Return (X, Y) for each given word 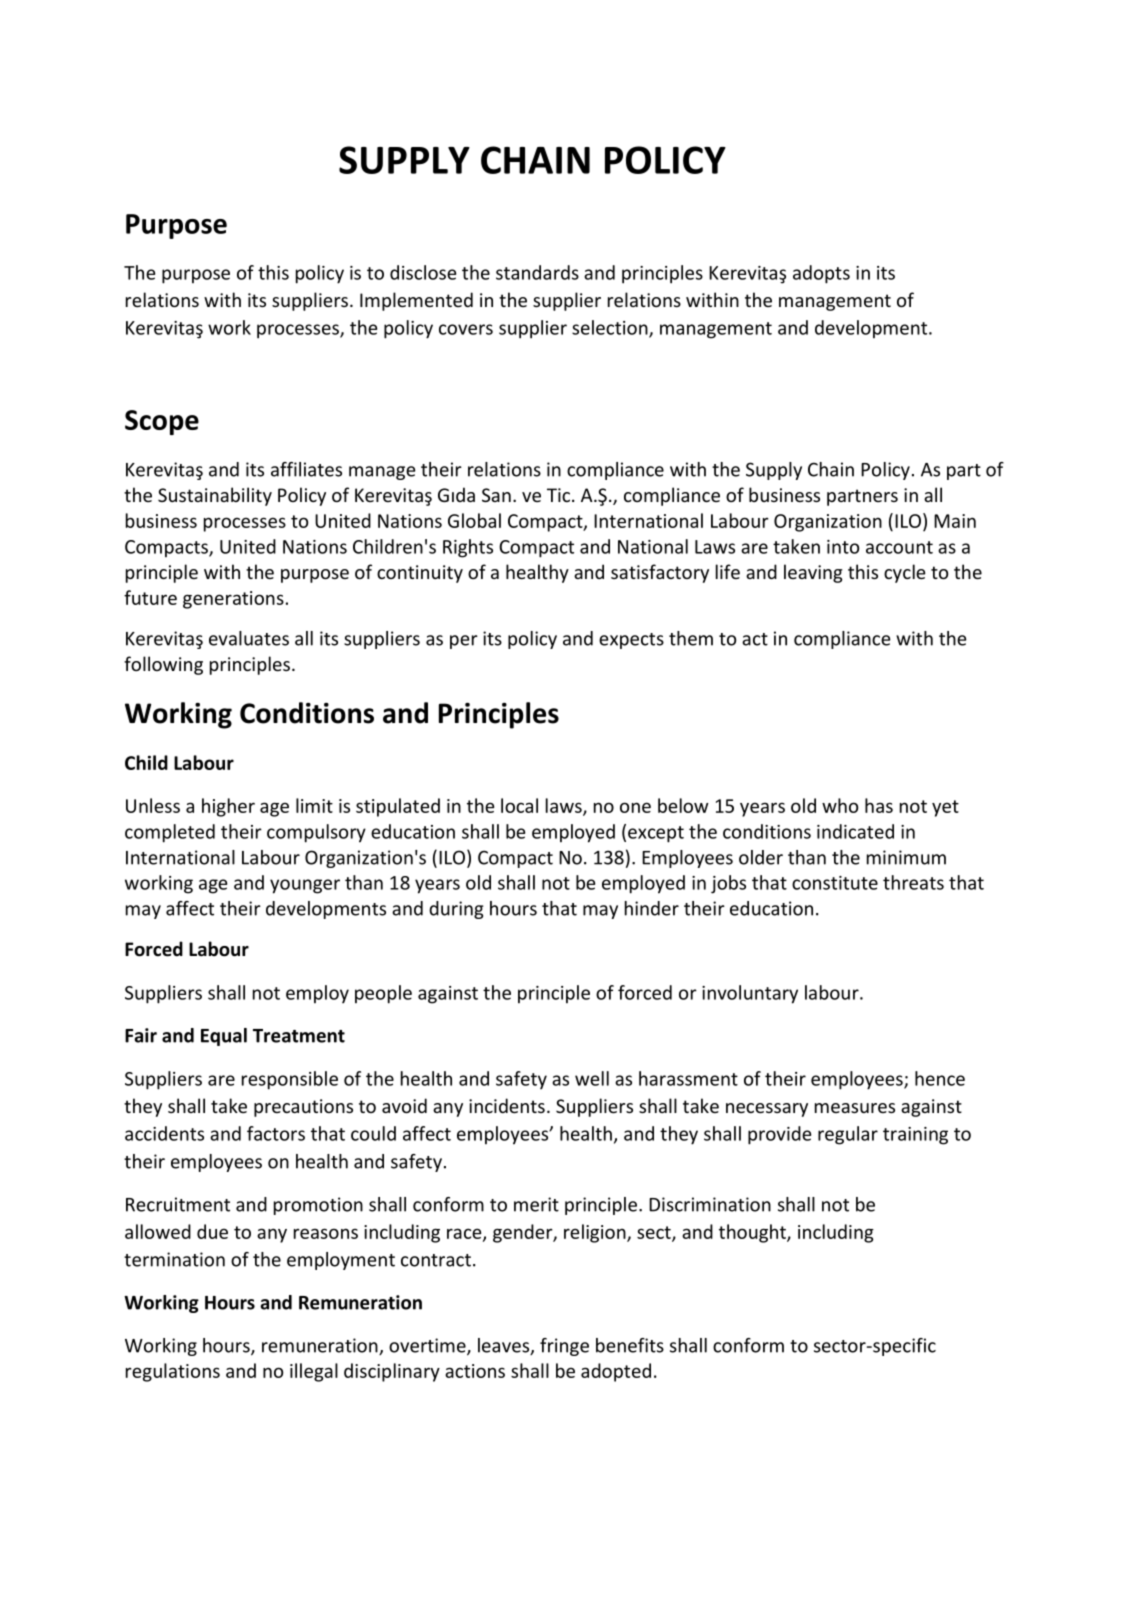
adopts (821, 274)
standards (537, 272)
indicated (855, 831)
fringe (564, 1347)
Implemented (416, 301)
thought (753, 1233)
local (519, 805)
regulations (173, 1372)
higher (228, 807)
